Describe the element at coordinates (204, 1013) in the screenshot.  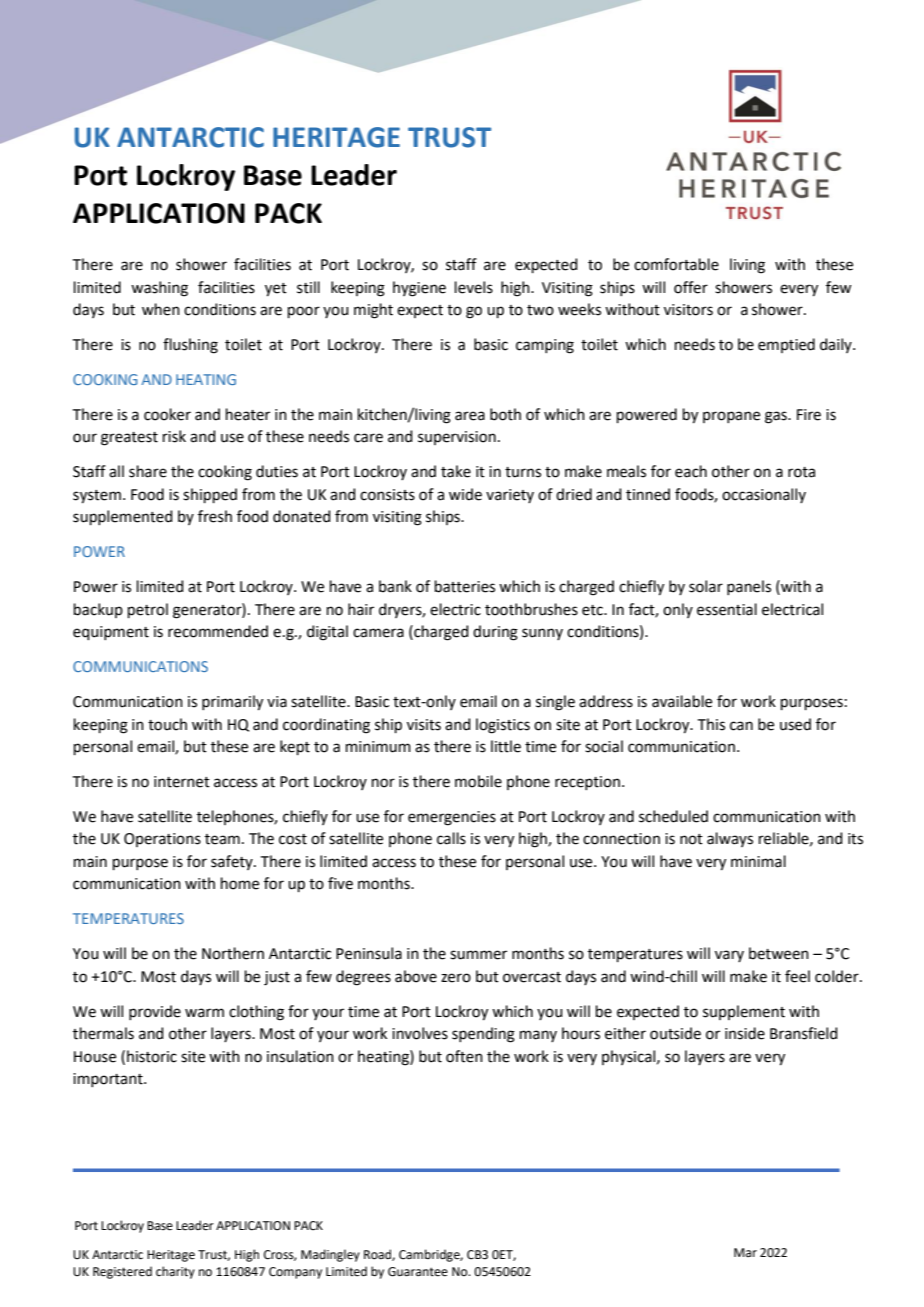
I see `warm` at that location.
